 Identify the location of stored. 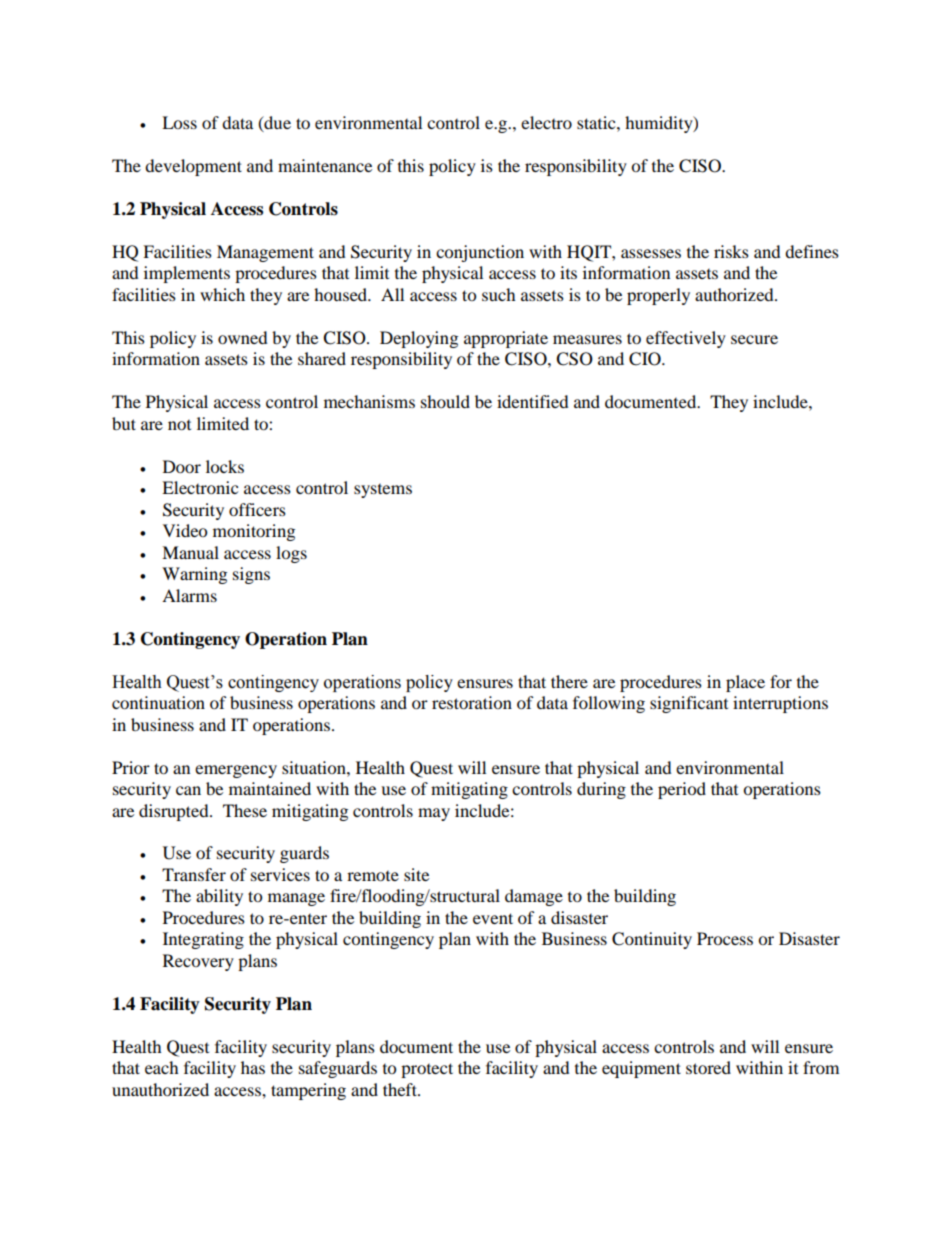
(708, 1067).
